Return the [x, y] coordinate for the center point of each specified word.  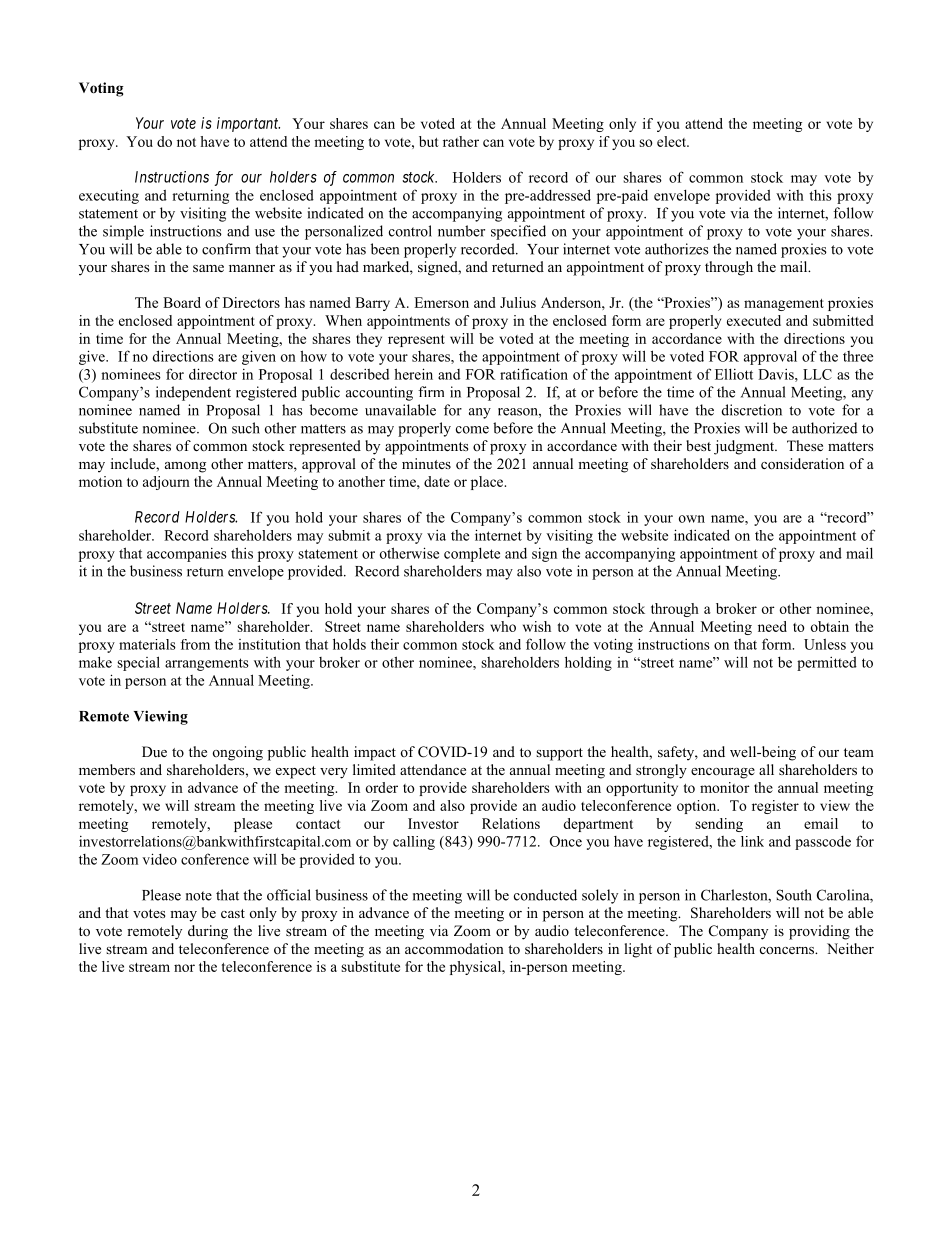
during [208, 932]
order [382, 787]
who [503, 626]
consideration [802, 464]
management [784, 305]
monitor [725, 787]
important [248, 124]
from [195, 644]
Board [182, 302]
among [185, 467]
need [772, 626]
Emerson [441, 302]
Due [154, 751]
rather [461, 141]
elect [673, 141]
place [488, 483]
